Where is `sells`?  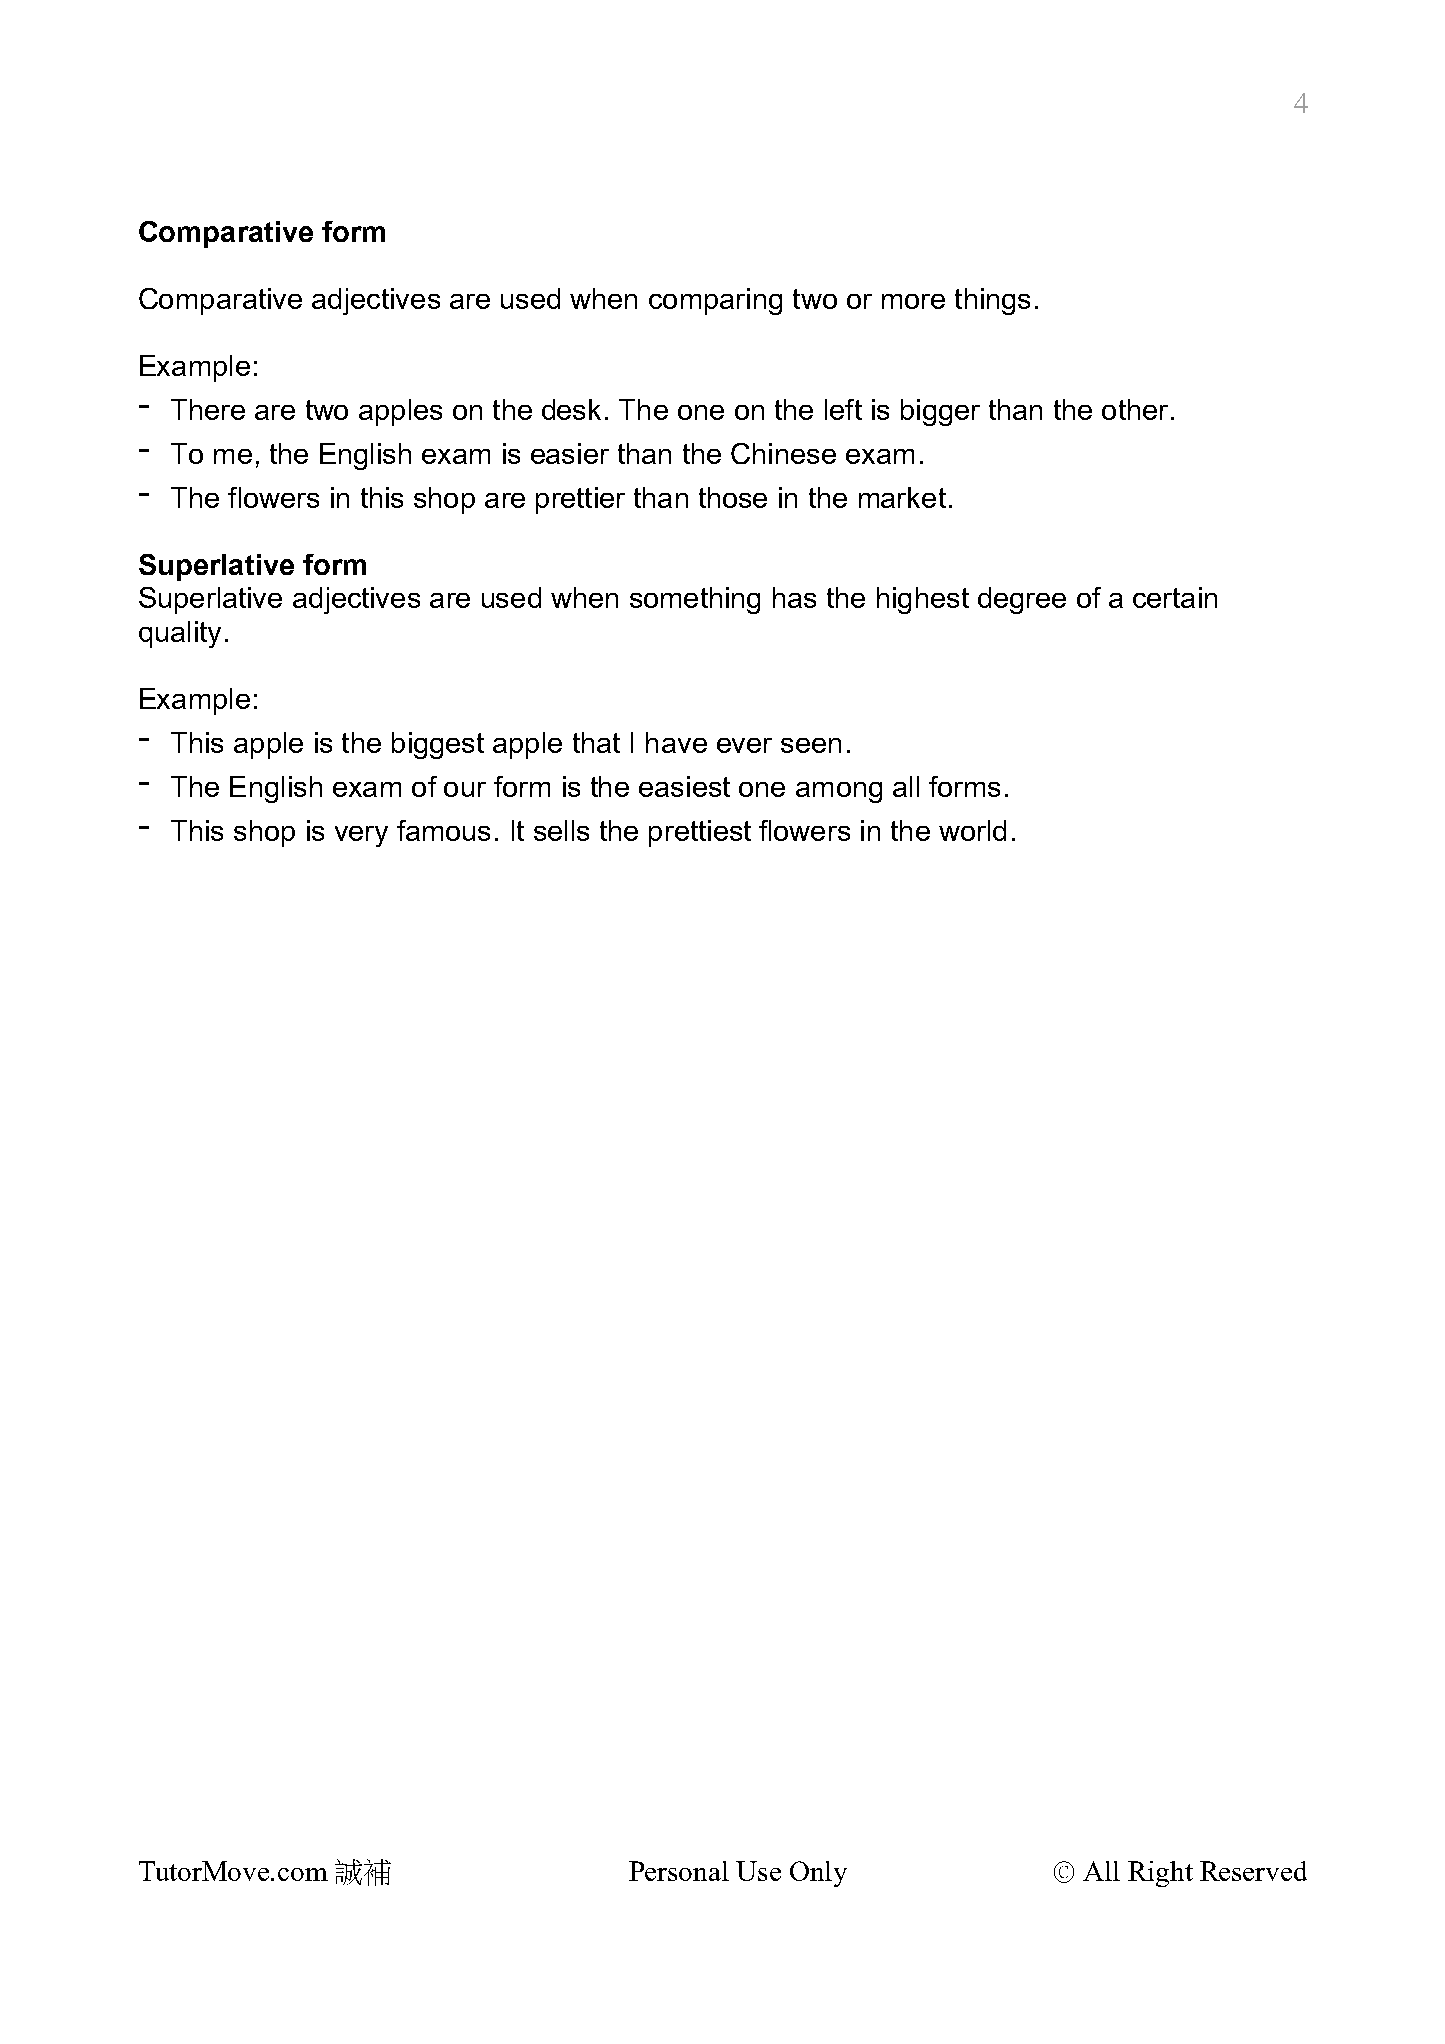 sells is located at coordinates (561, 830).
